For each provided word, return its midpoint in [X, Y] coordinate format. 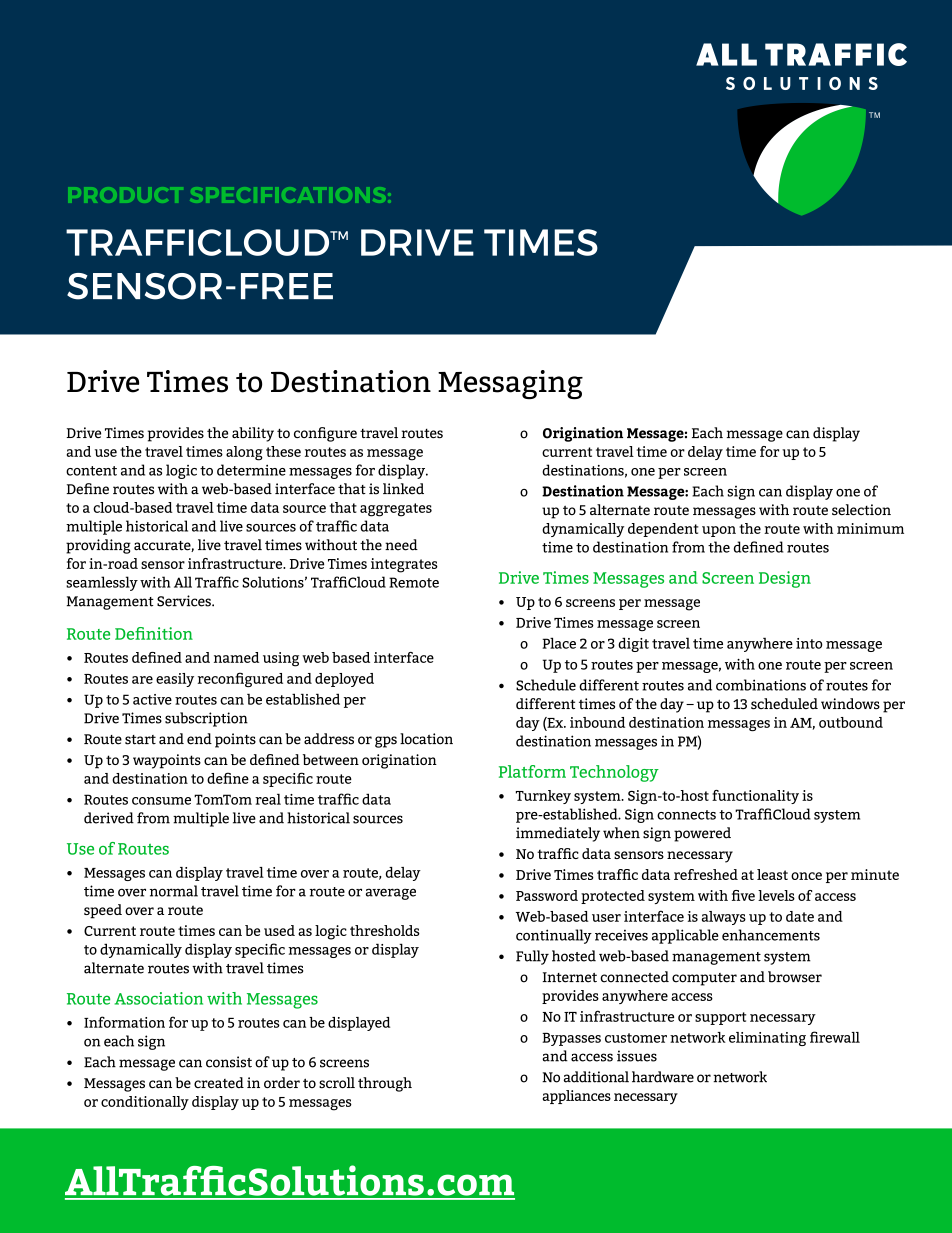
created [219, 1082]
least [772, 874]
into [809, 643]
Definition [154, 633]
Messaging [510, 384]
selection [861, 509]
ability [253, 434]
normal [174, 891]
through [385, 1084]
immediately [558, 834]
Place [559, 643]
